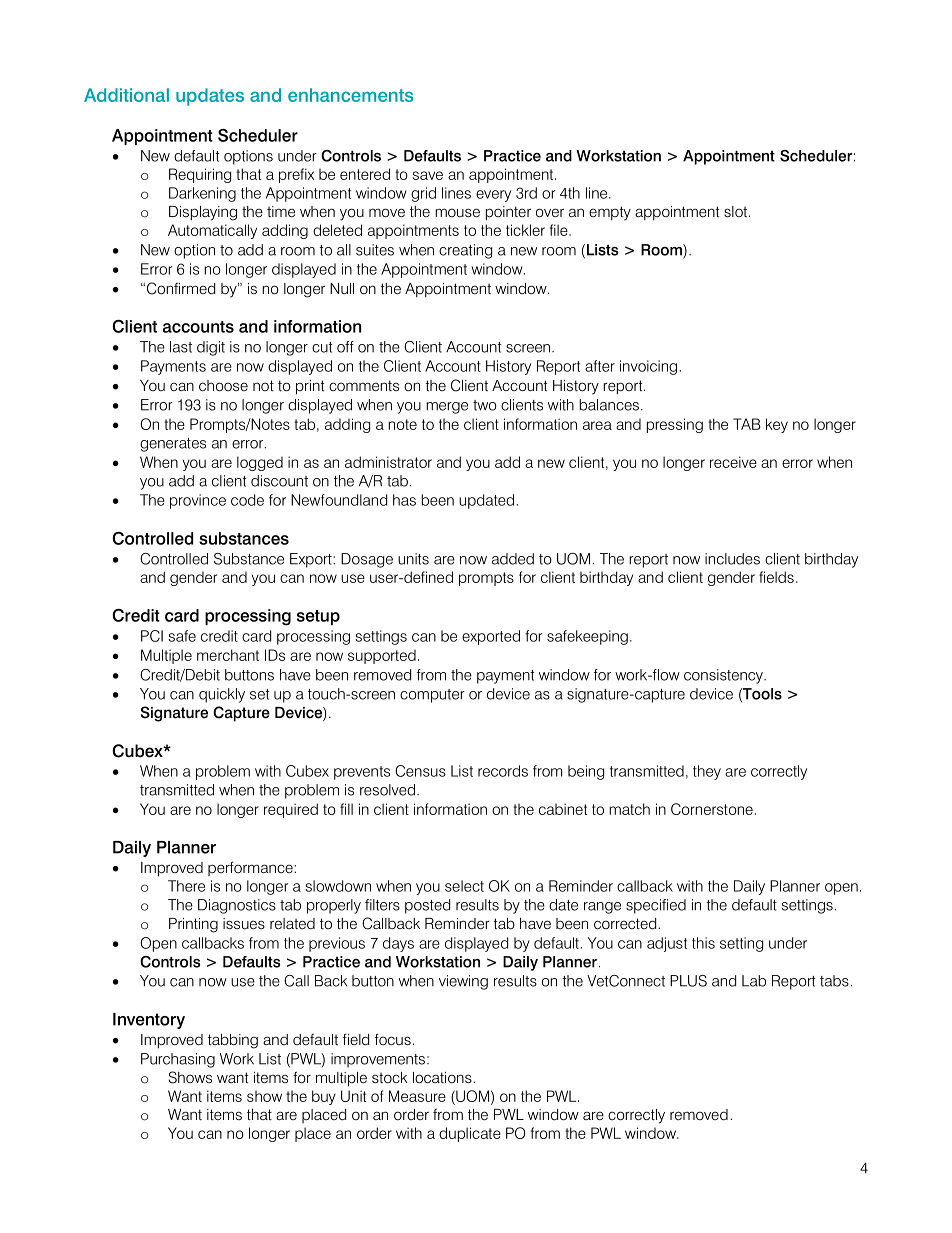 This screenshot has height=1233, width=952. I want to click on consistency, so click(724, 676).
